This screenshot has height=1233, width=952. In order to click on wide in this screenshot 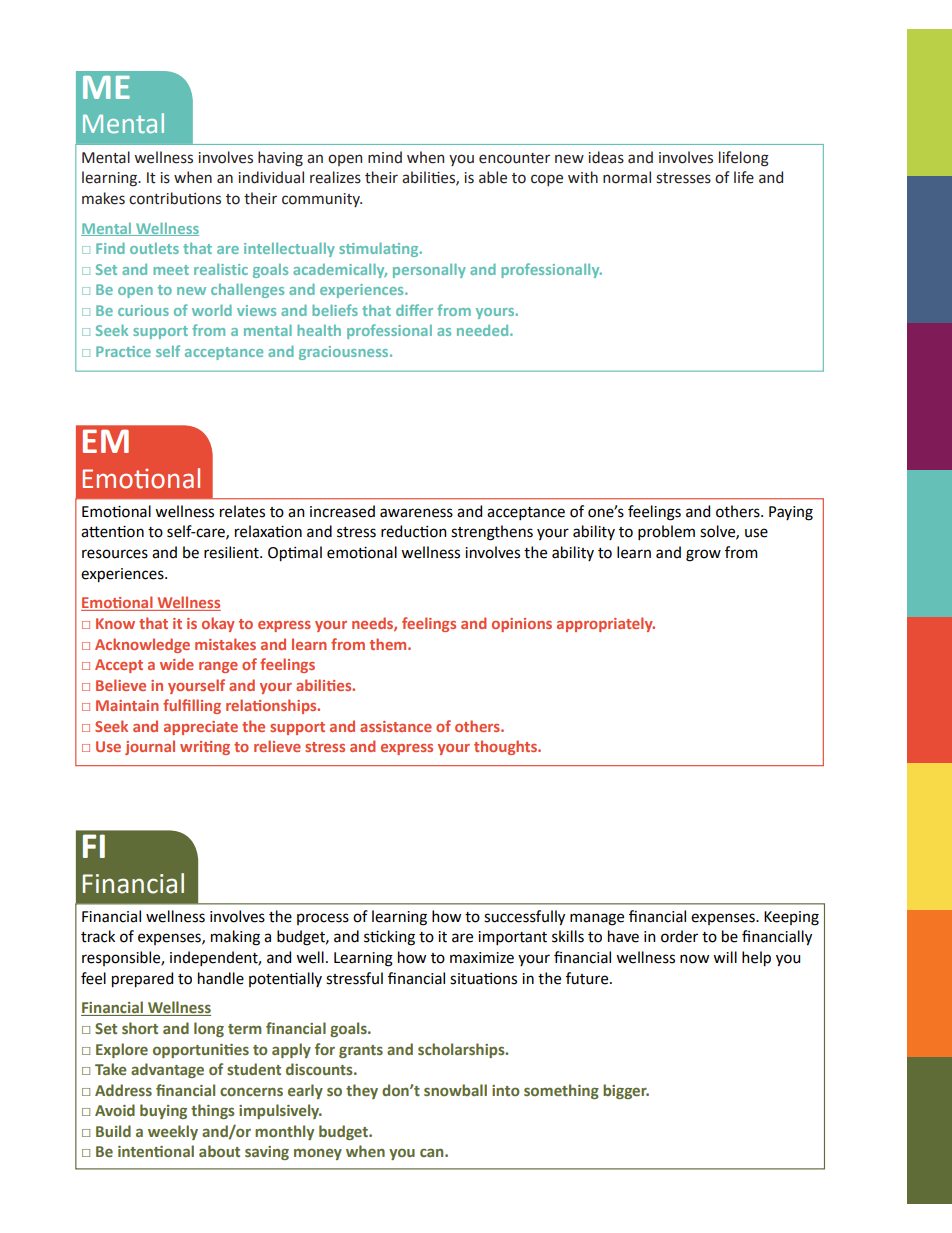, I will do `click(177, 664)`.
